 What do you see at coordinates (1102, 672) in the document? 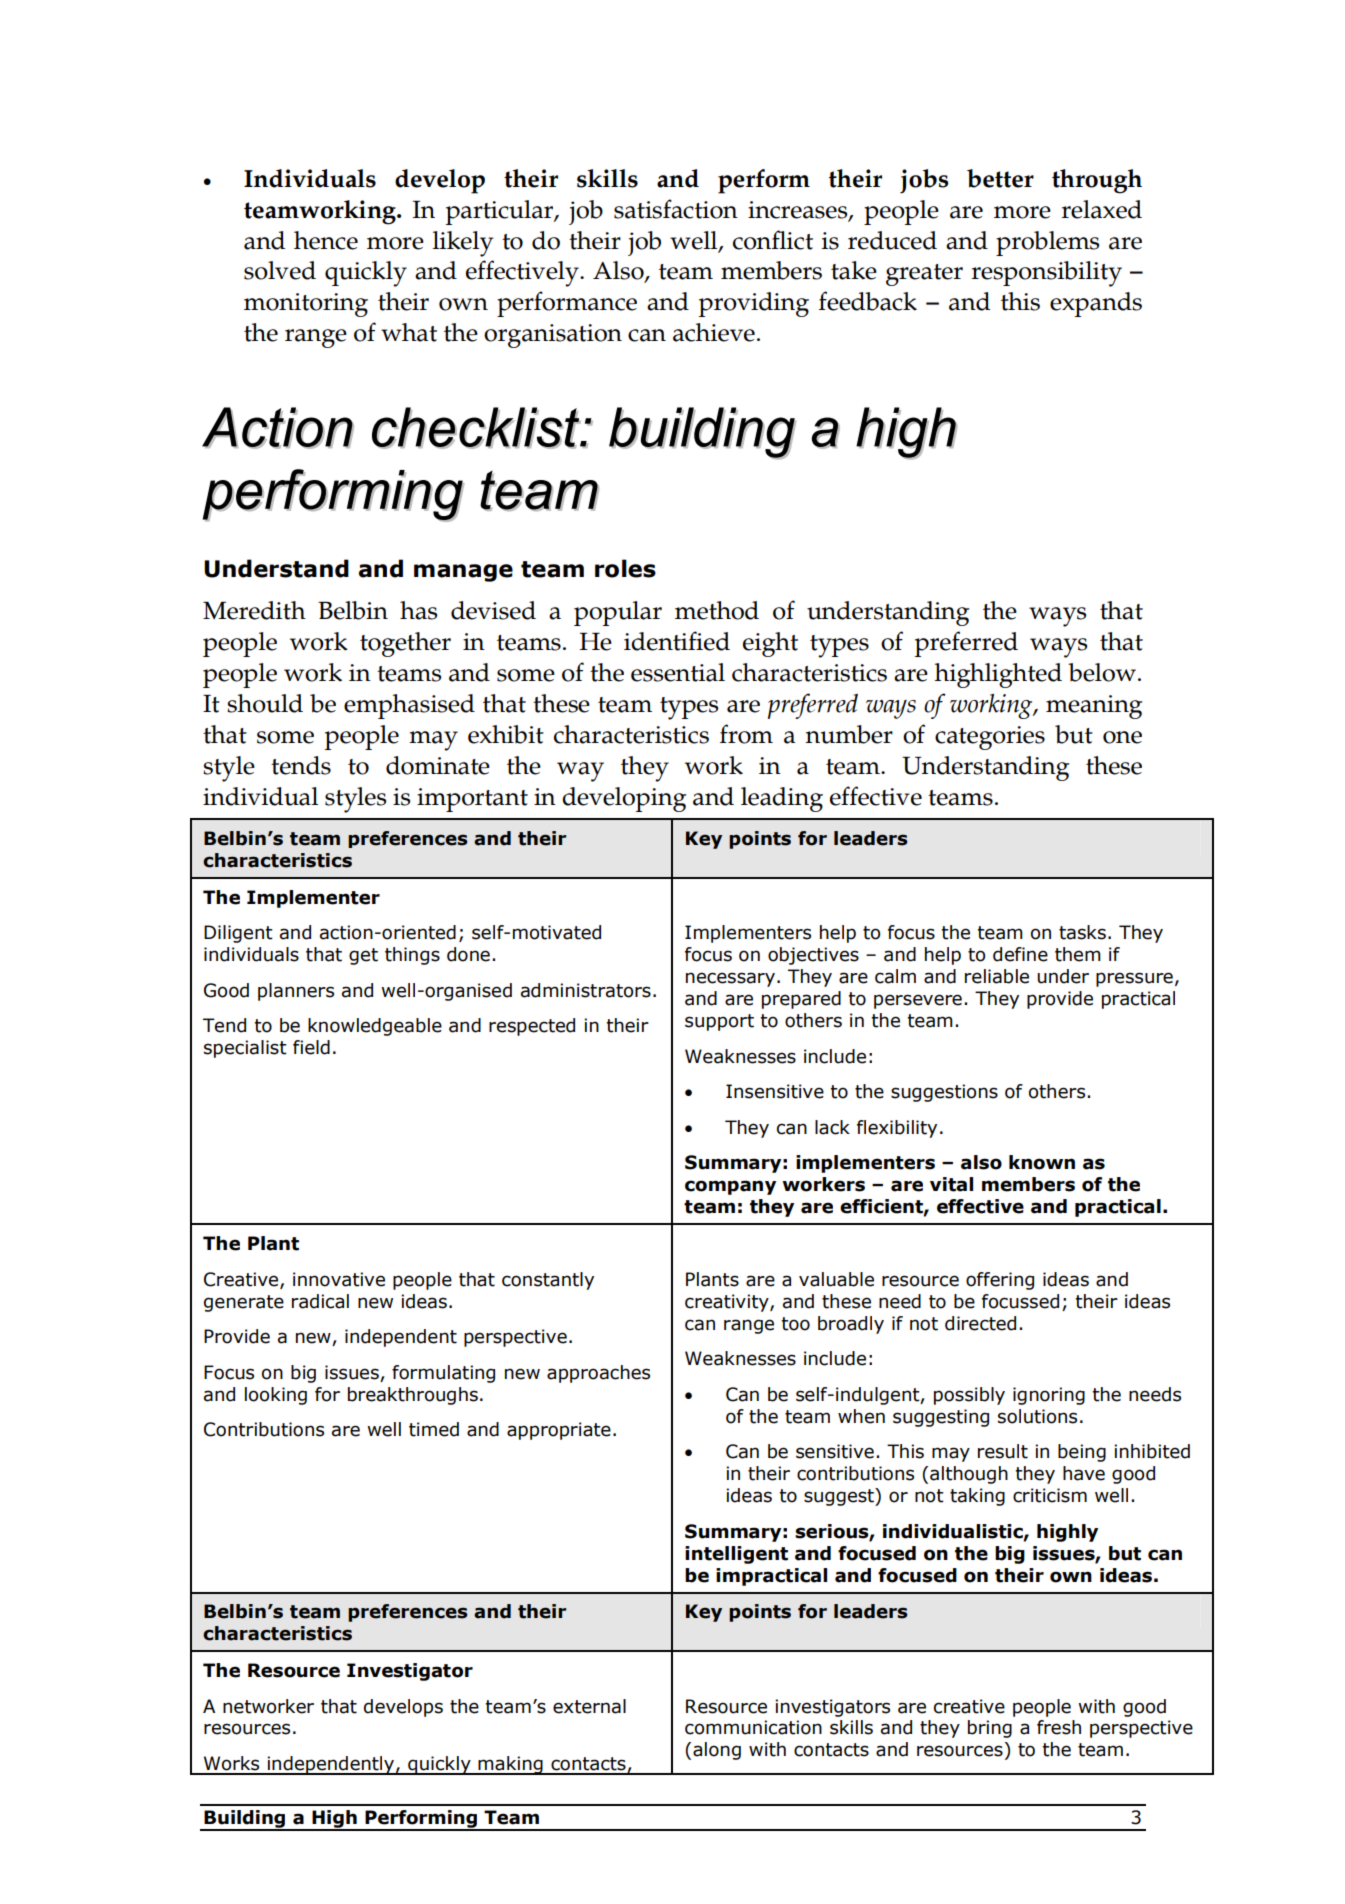
I see `below` at bounding box center [1102, 672].
